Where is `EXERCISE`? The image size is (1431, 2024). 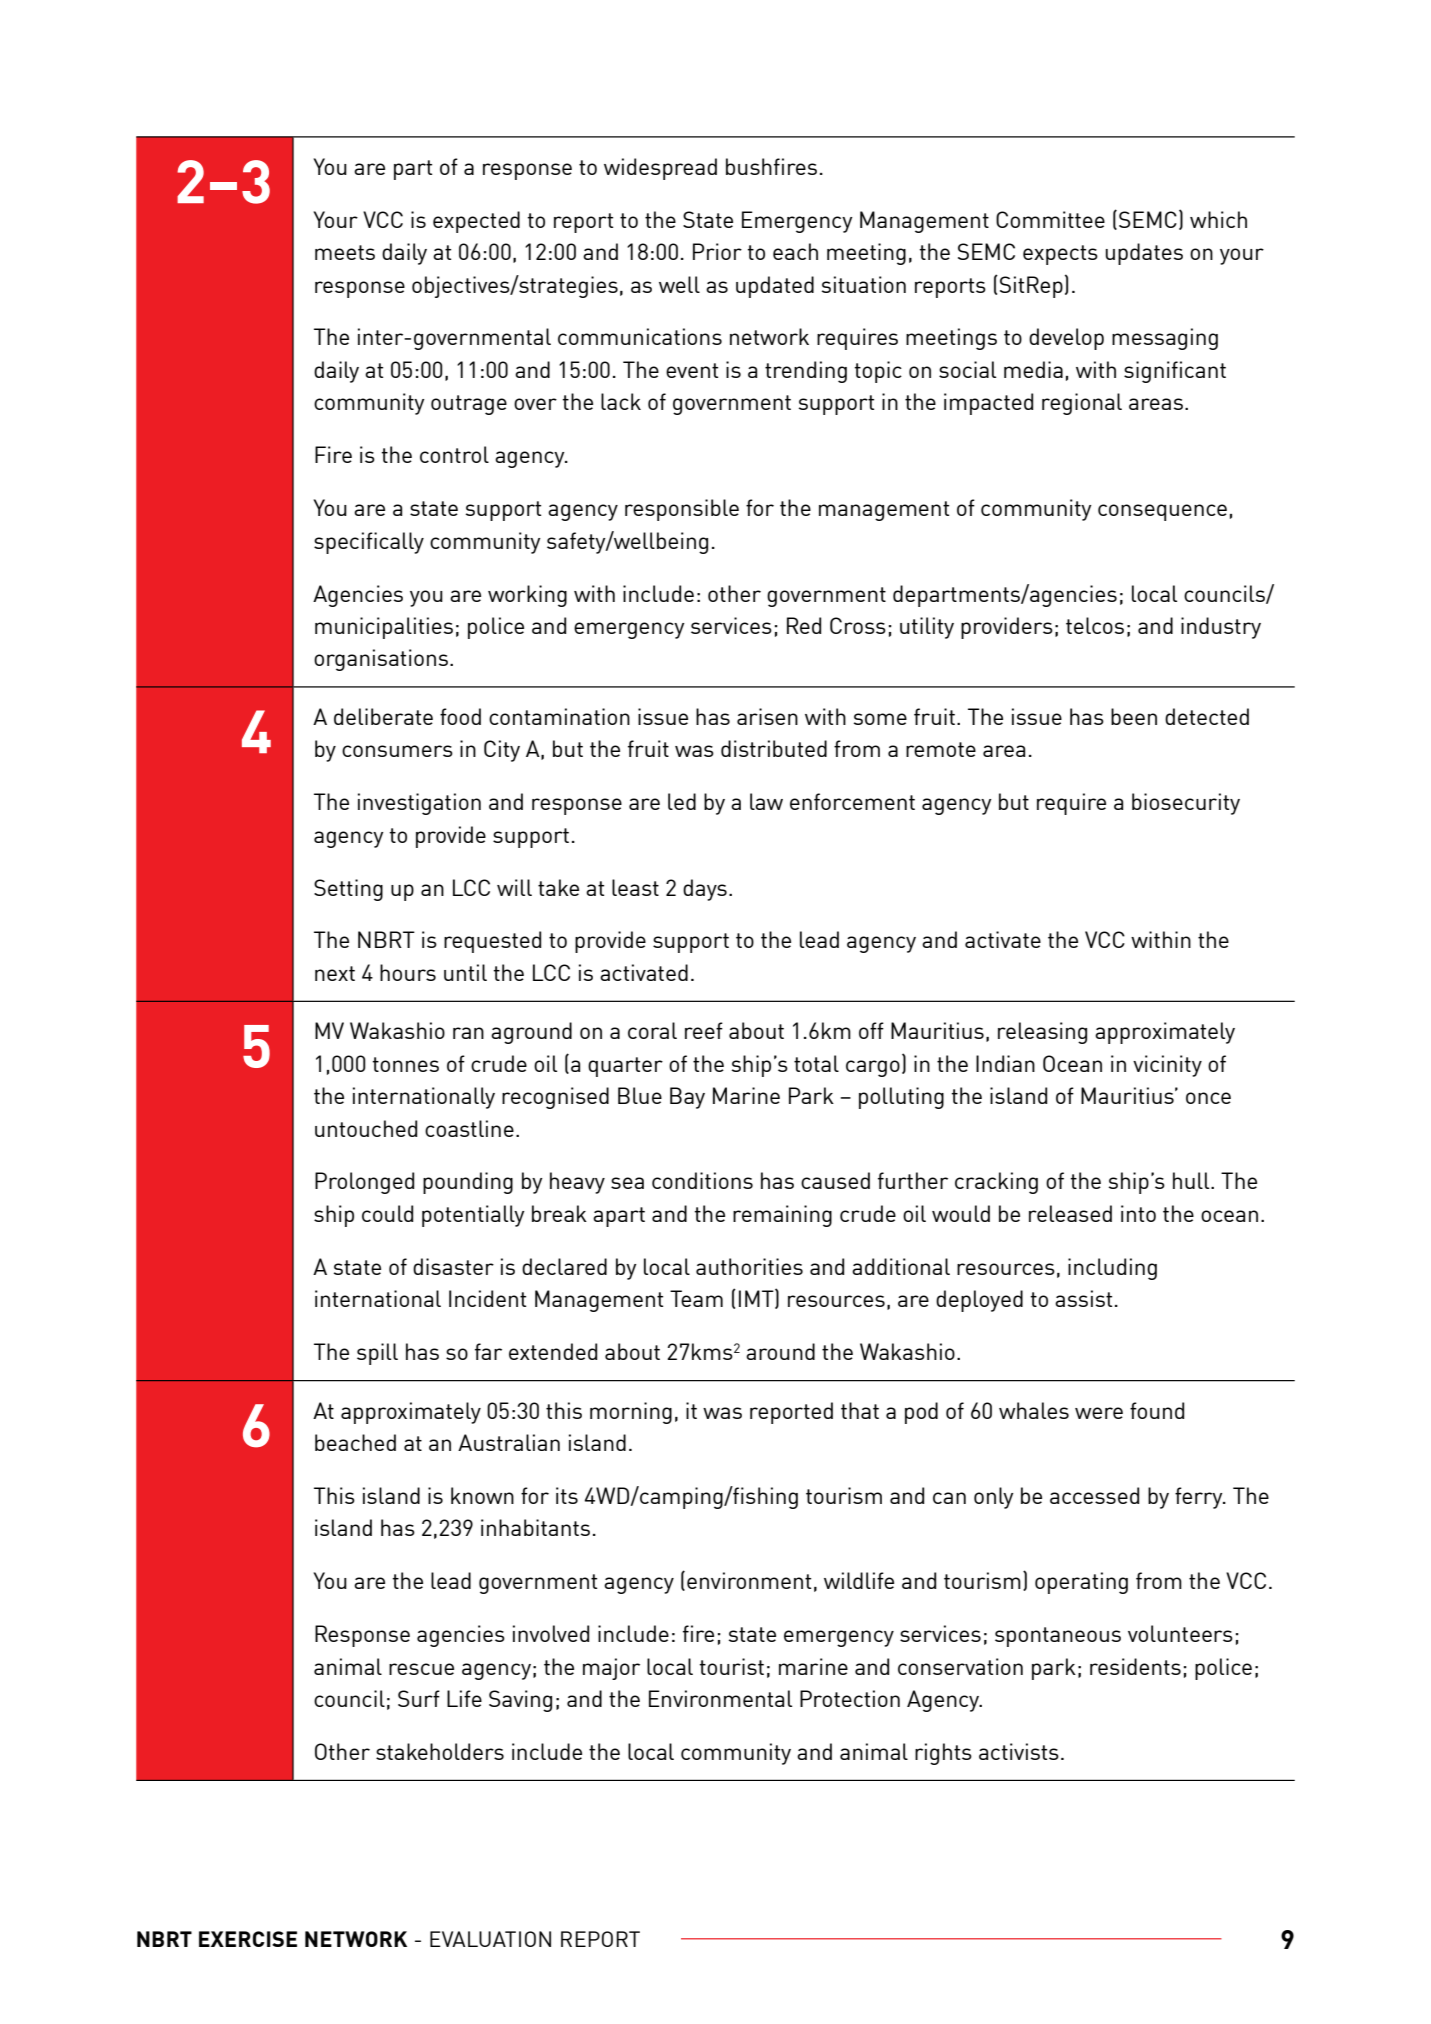 EXERCISE is located at coordinates (248, 1939).
